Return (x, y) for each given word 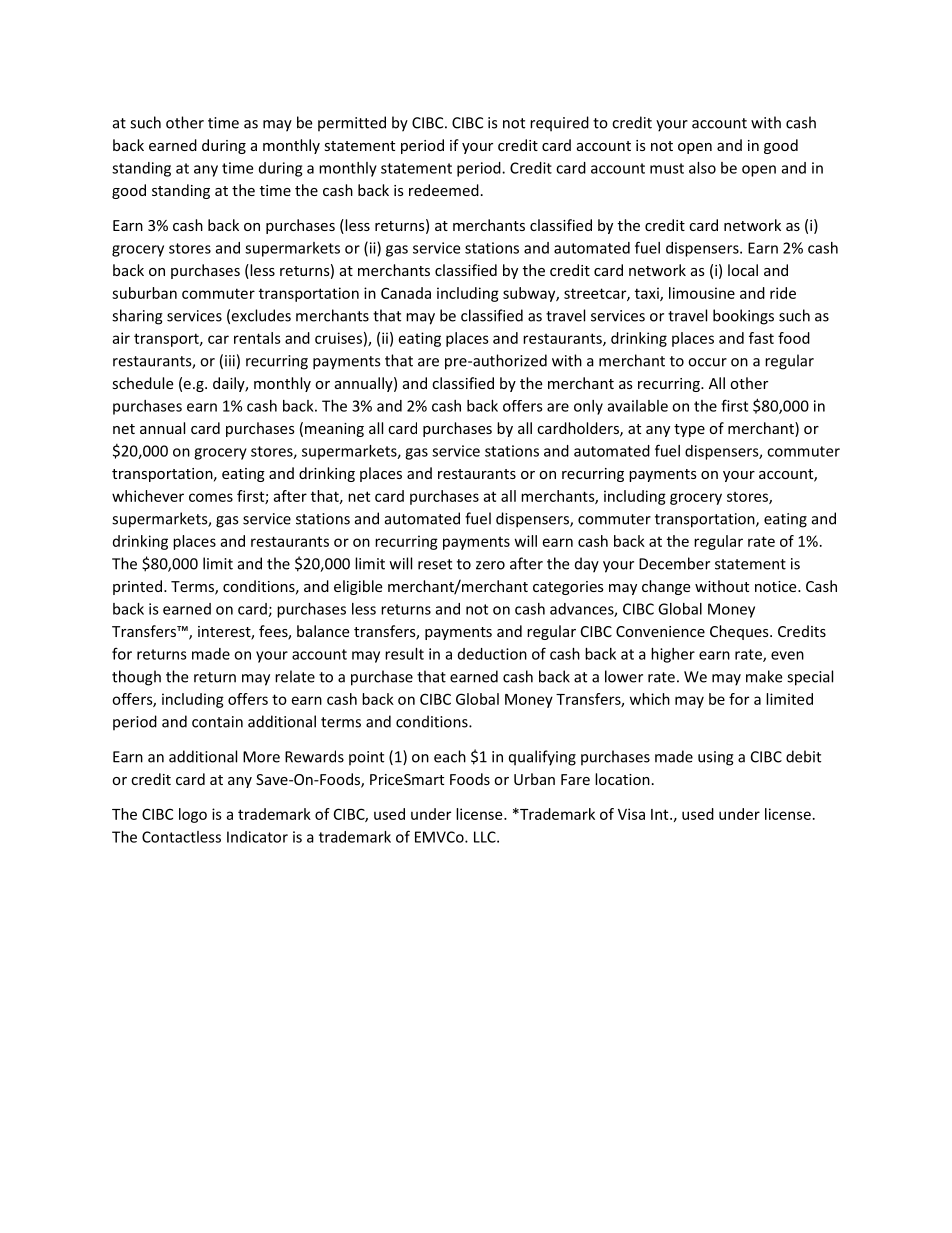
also (702, 168)
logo (193, 815)
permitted (352, 124)
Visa (631, 814)
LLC (486, 837)
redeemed (444, 190)
